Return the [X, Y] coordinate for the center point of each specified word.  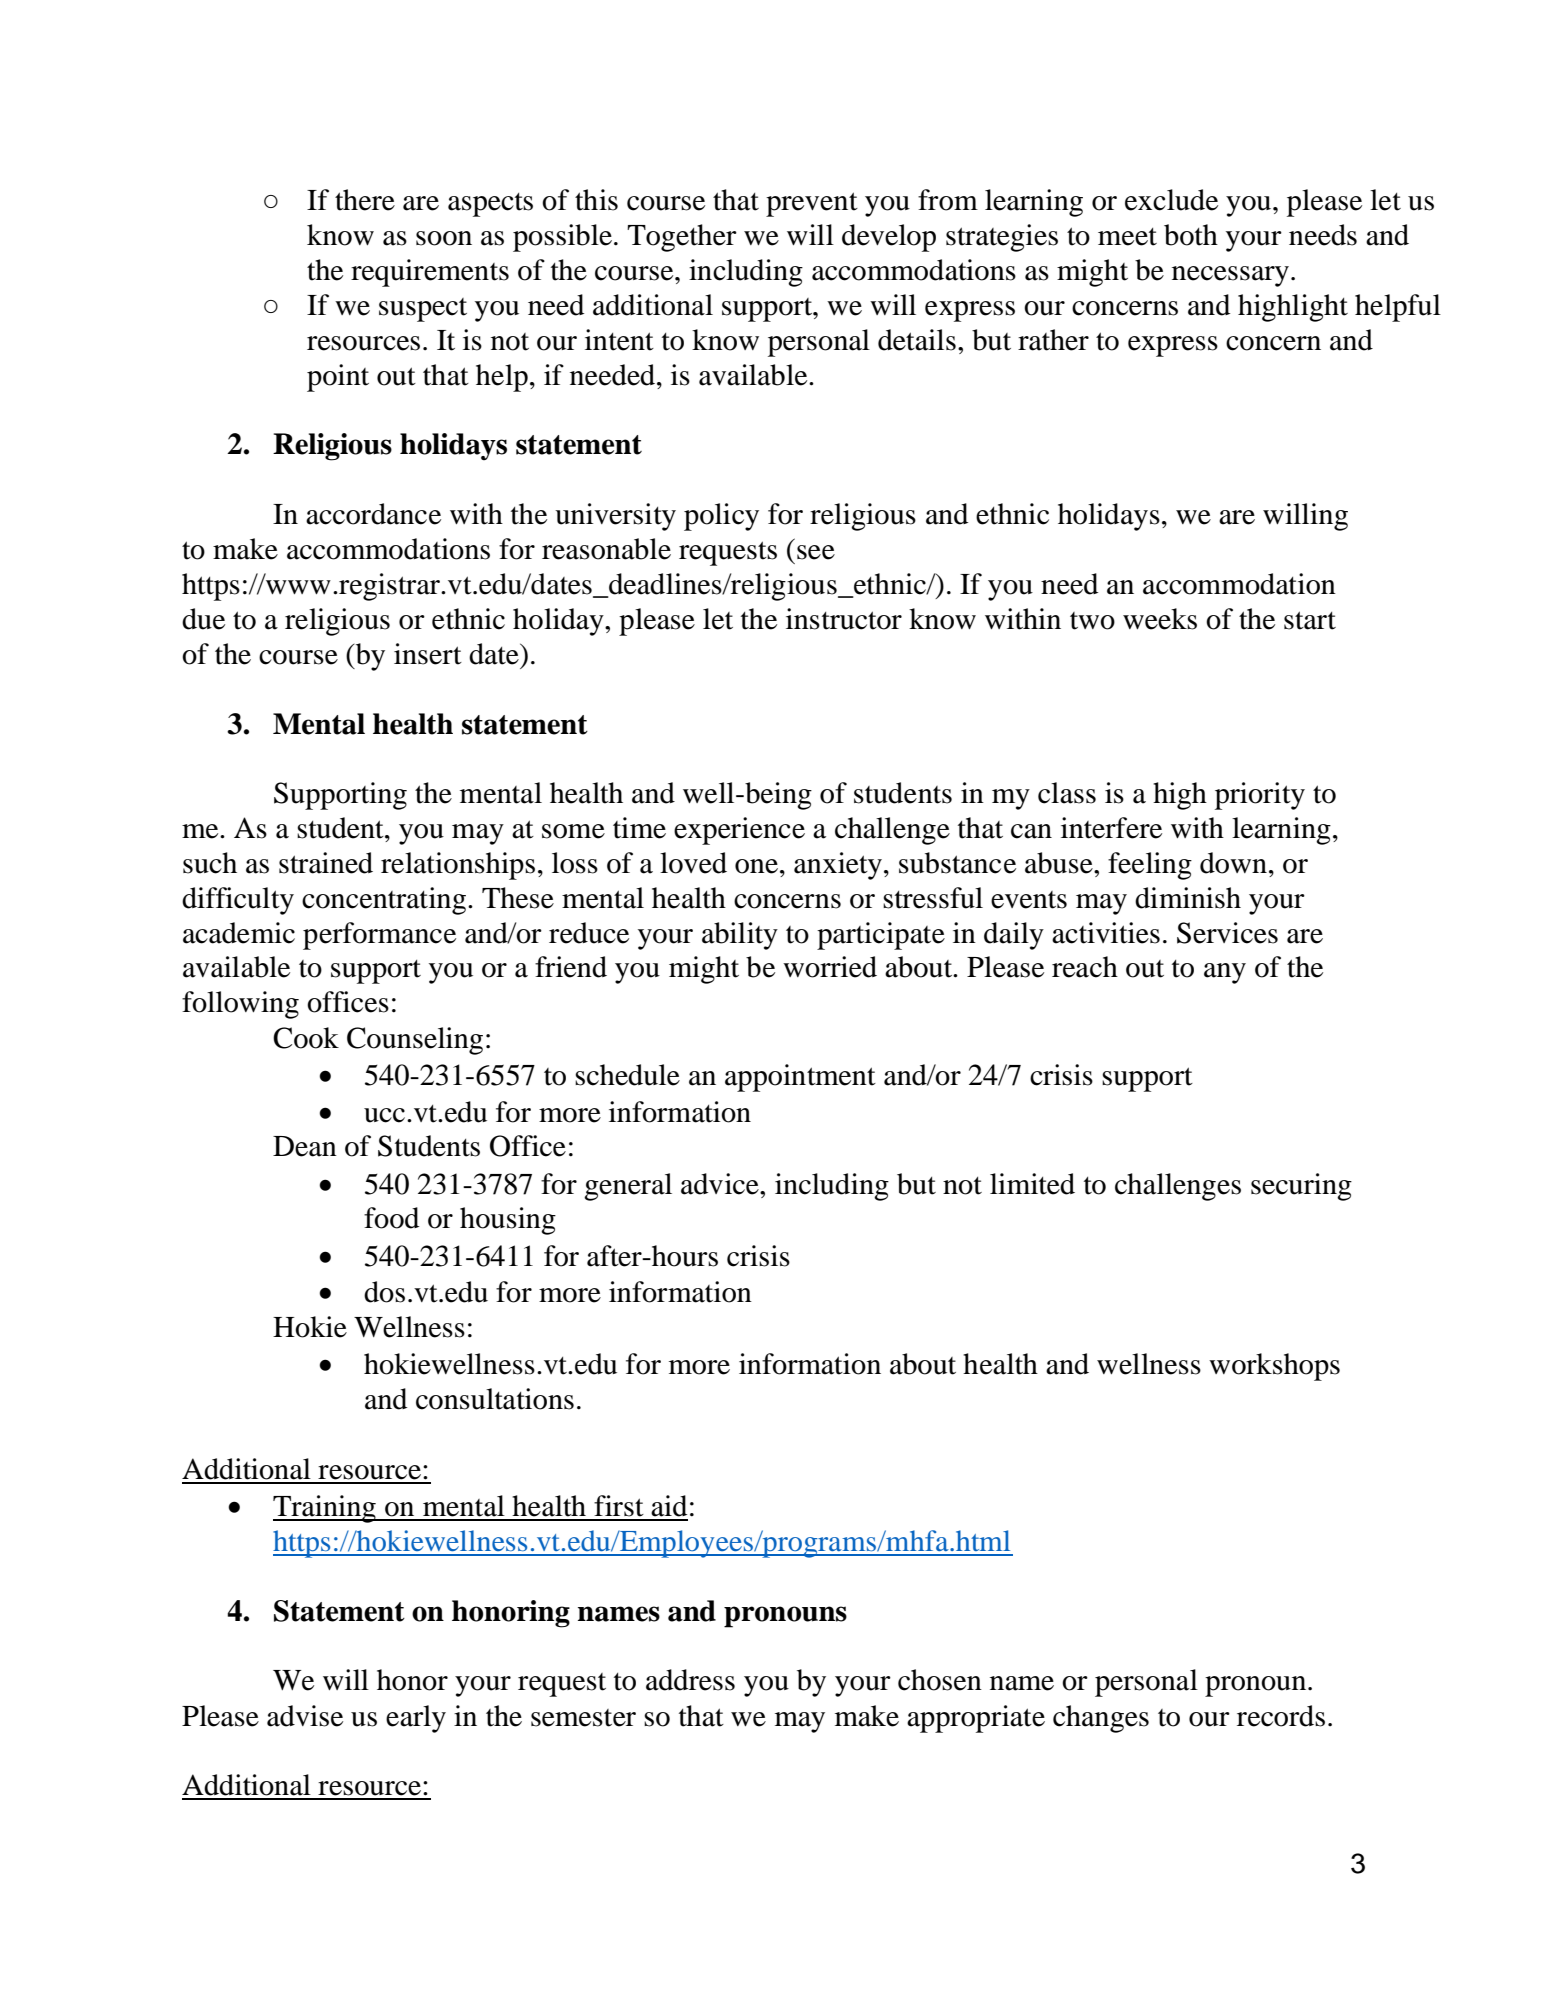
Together [682, 238]
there [365, 200]
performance [379, 936]
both [1191, 235]
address [690, 1680]
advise [305, 1716]
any [1225, 973]
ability [740, 936]
